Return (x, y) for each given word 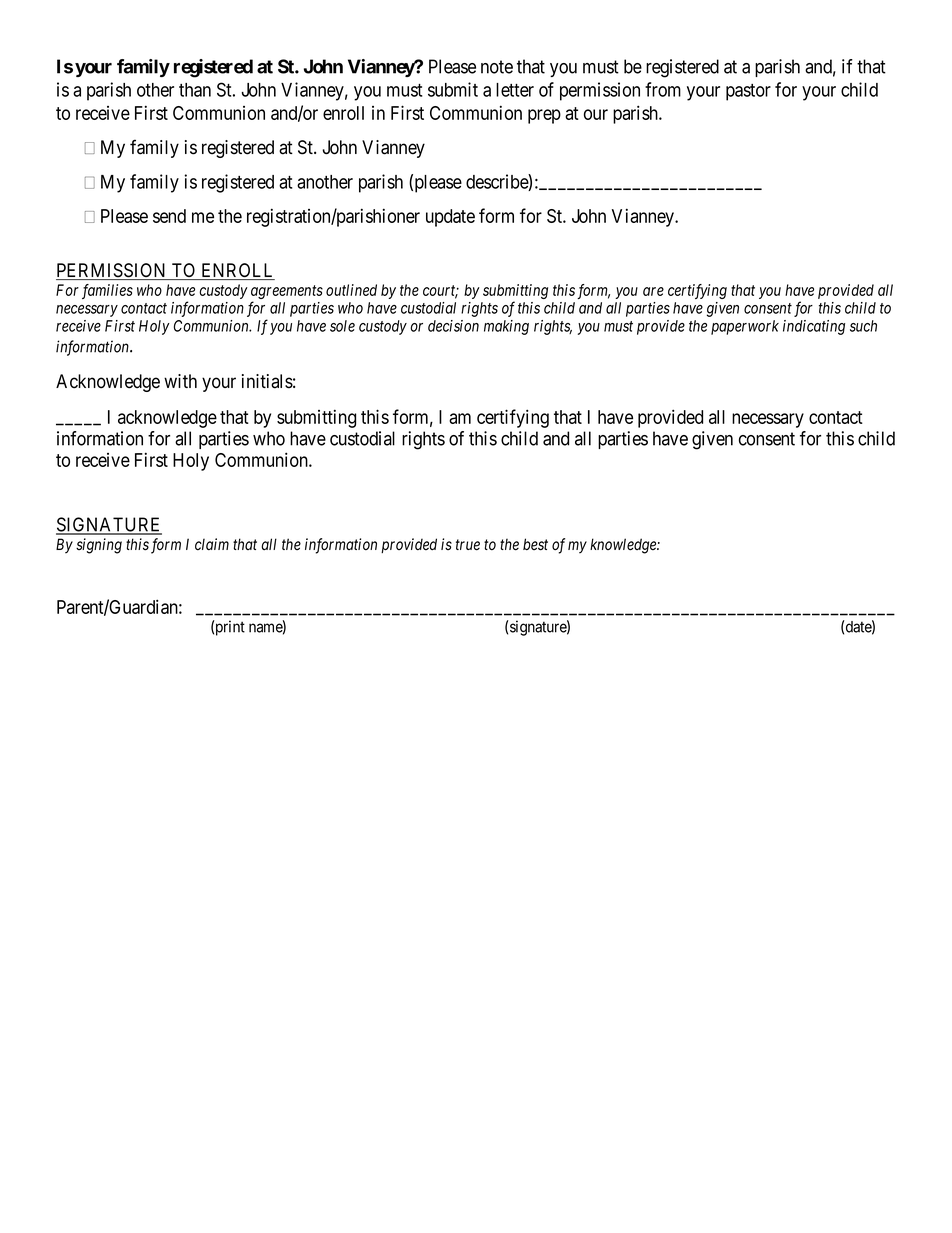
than (195, 90)
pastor (748, 92)
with (180, 381)
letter (515, 90)
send (169, 216)
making (506, 327)
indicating (814, 327)
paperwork (745, 327)
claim (212, 544)
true (468, 545)
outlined (351, 290)
